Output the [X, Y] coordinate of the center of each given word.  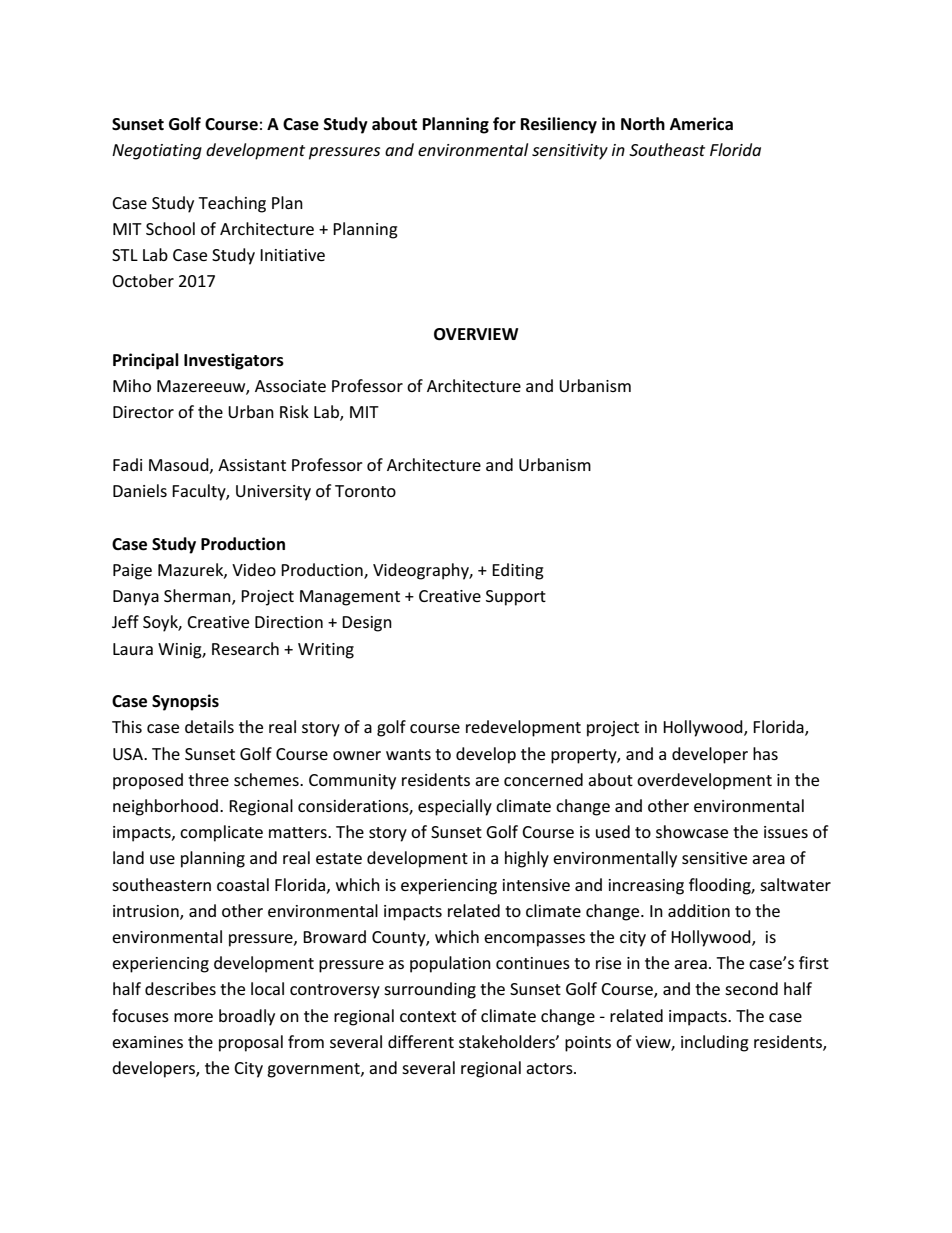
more [193, 1017]
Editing [518, 571]
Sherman [198, 597]
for [504, 123]
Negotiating [157, 152]
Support [516, 598]
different [421, 1041]
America [701, 124]
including [715, 1043]
